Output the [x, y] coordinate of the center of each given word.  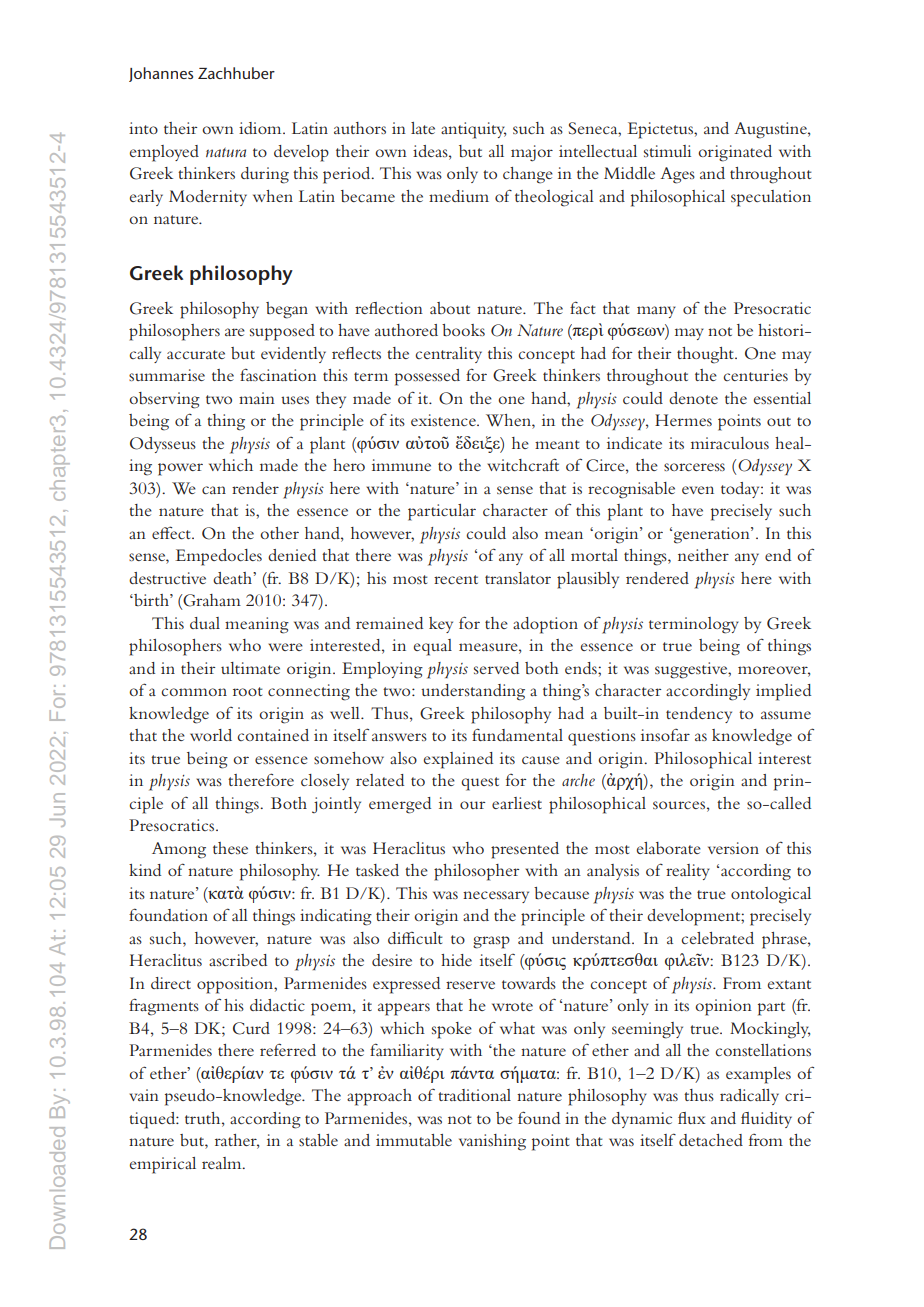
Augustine [771, 130]
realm [223, 1163]
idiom [261, 128]
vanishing [492, 1142]
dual [205, 623]
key [441, 625]
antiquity [473, 130]
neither [703, 555]
